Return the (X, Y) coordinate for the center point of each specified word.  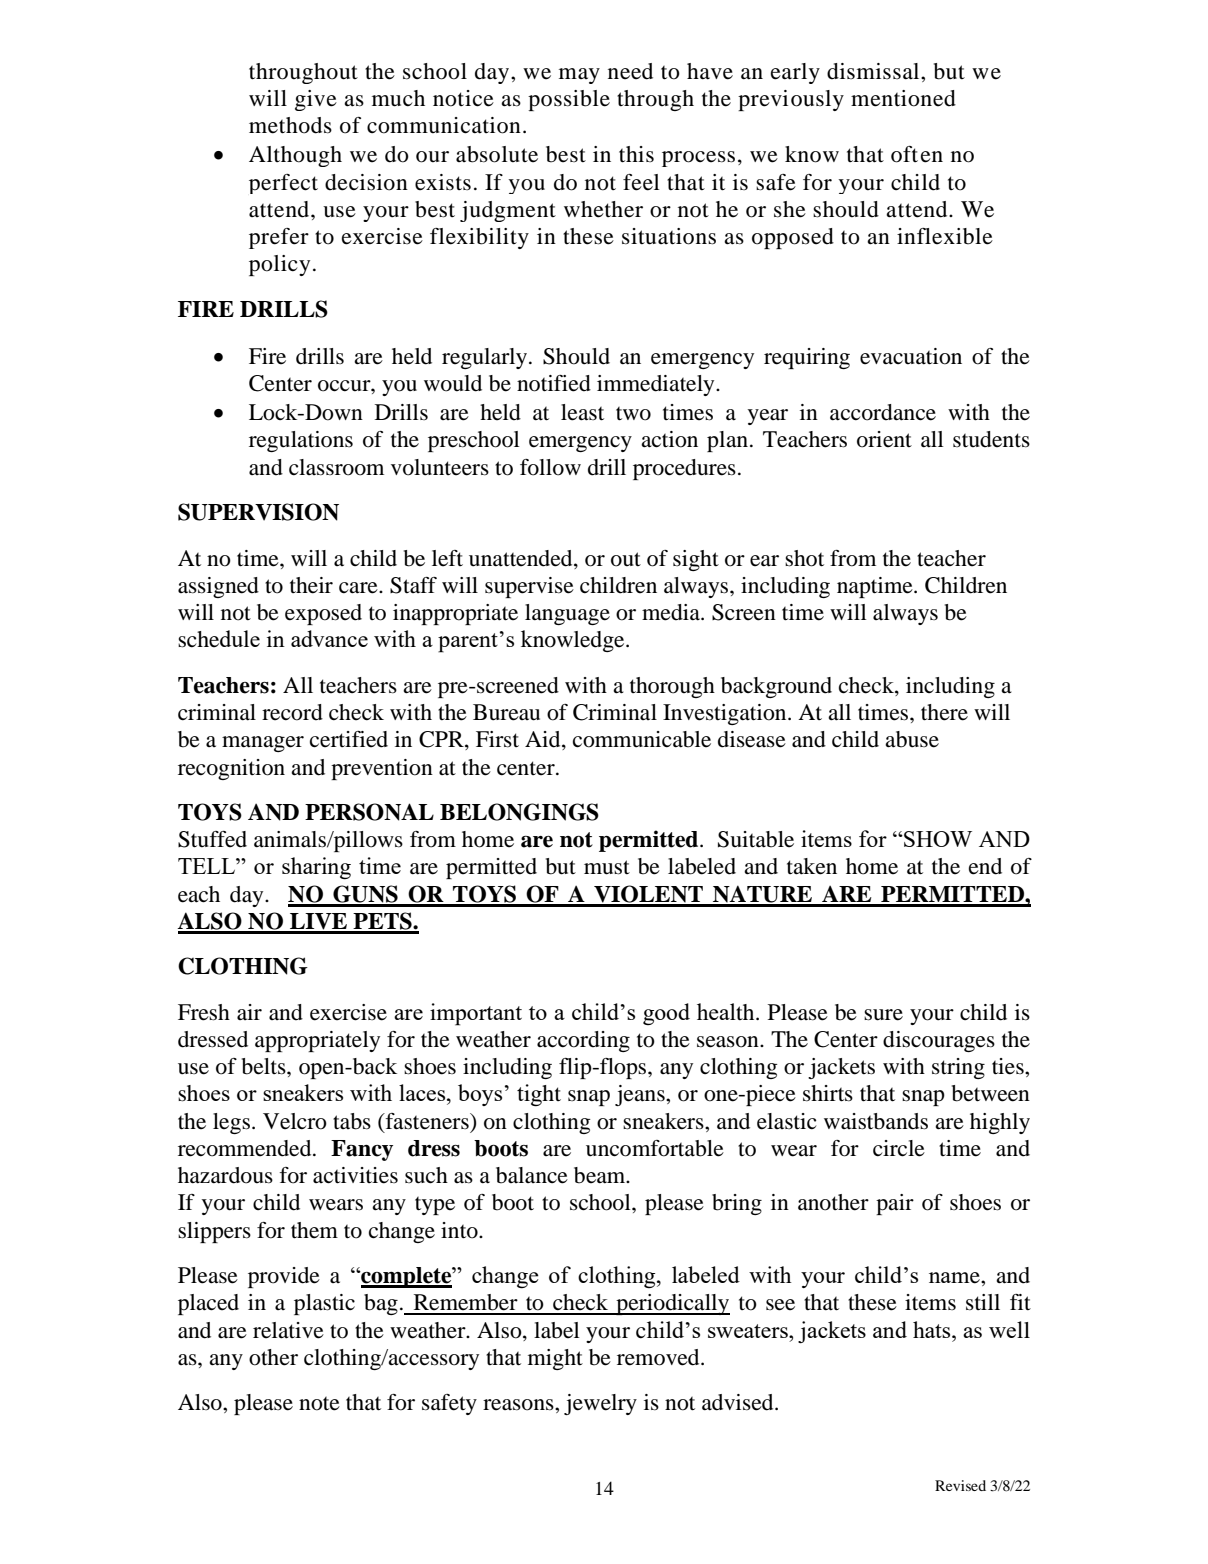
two (633, 414)
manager (263, 744)
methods (290, 125)
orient (884, 439)
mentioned (903, 98)
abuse (912, 739)
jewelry (600, 1404)
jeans (641, 1095)
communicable (642, 739)
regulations (301, 441)
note (319, 1404)
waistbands (876, 1121)
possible (569, 100)
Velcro (295, 1121)
